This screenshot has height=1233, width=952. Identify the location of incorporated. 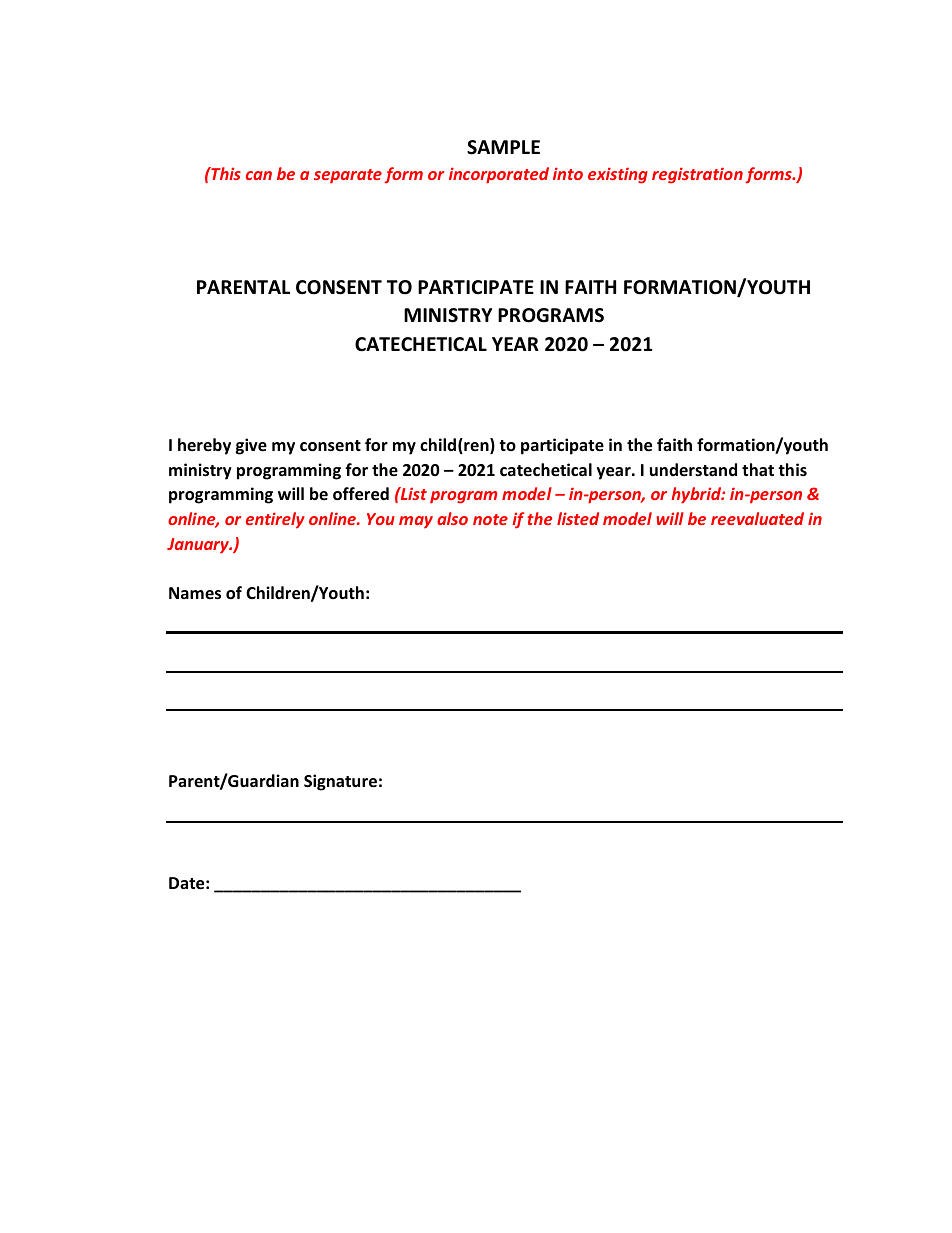
(499, 175).
